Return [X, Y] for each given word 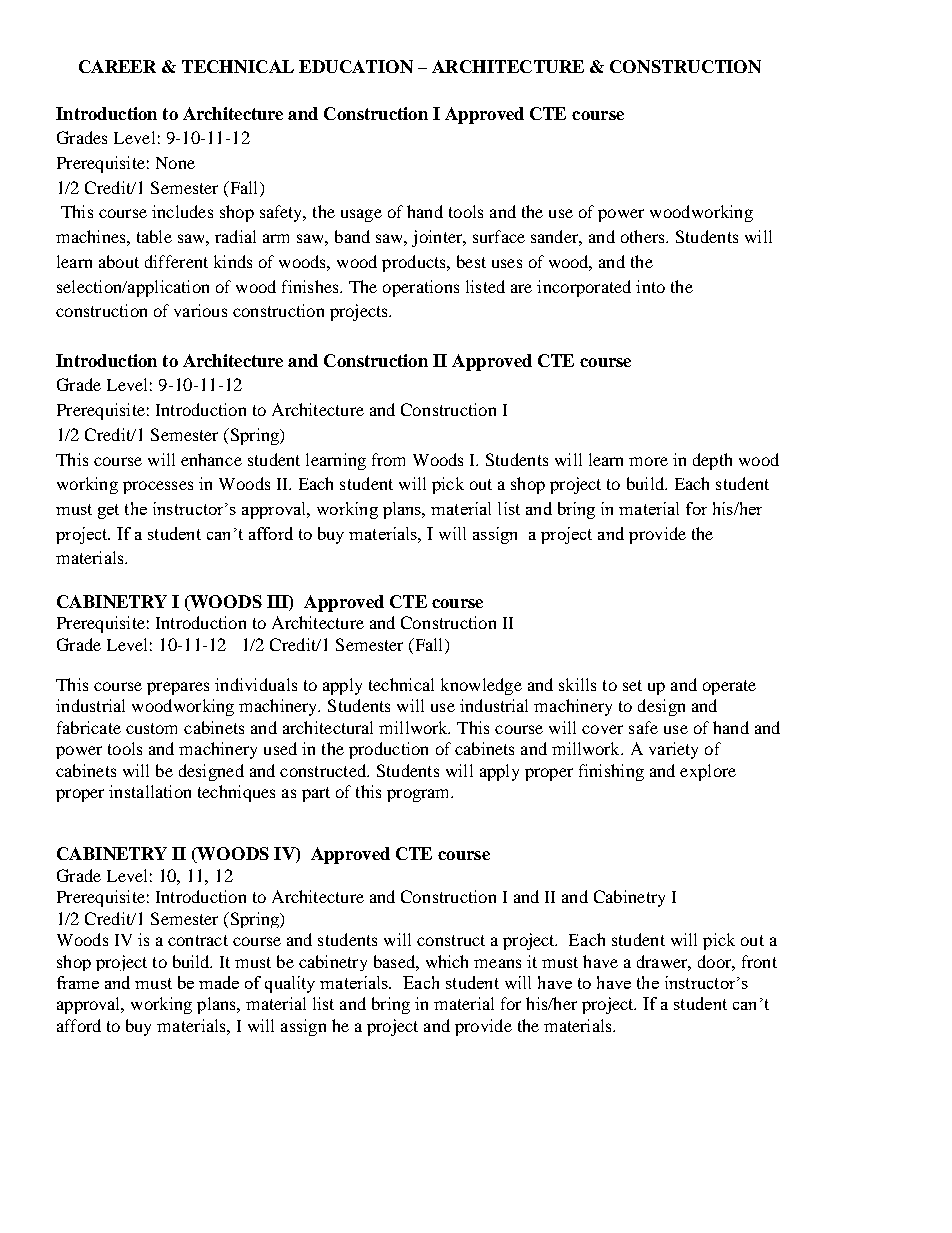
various [200, 310]
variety [673, 750]
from [388, 459]
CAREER [117, 66]
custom [151, 728]
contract [198, 940]
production [388, 750]
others [644, 236]
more [648, 461]
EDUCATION [356, 66]
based [395, 961]
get [108, 511]
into [650, 286]
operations [421, 288]
